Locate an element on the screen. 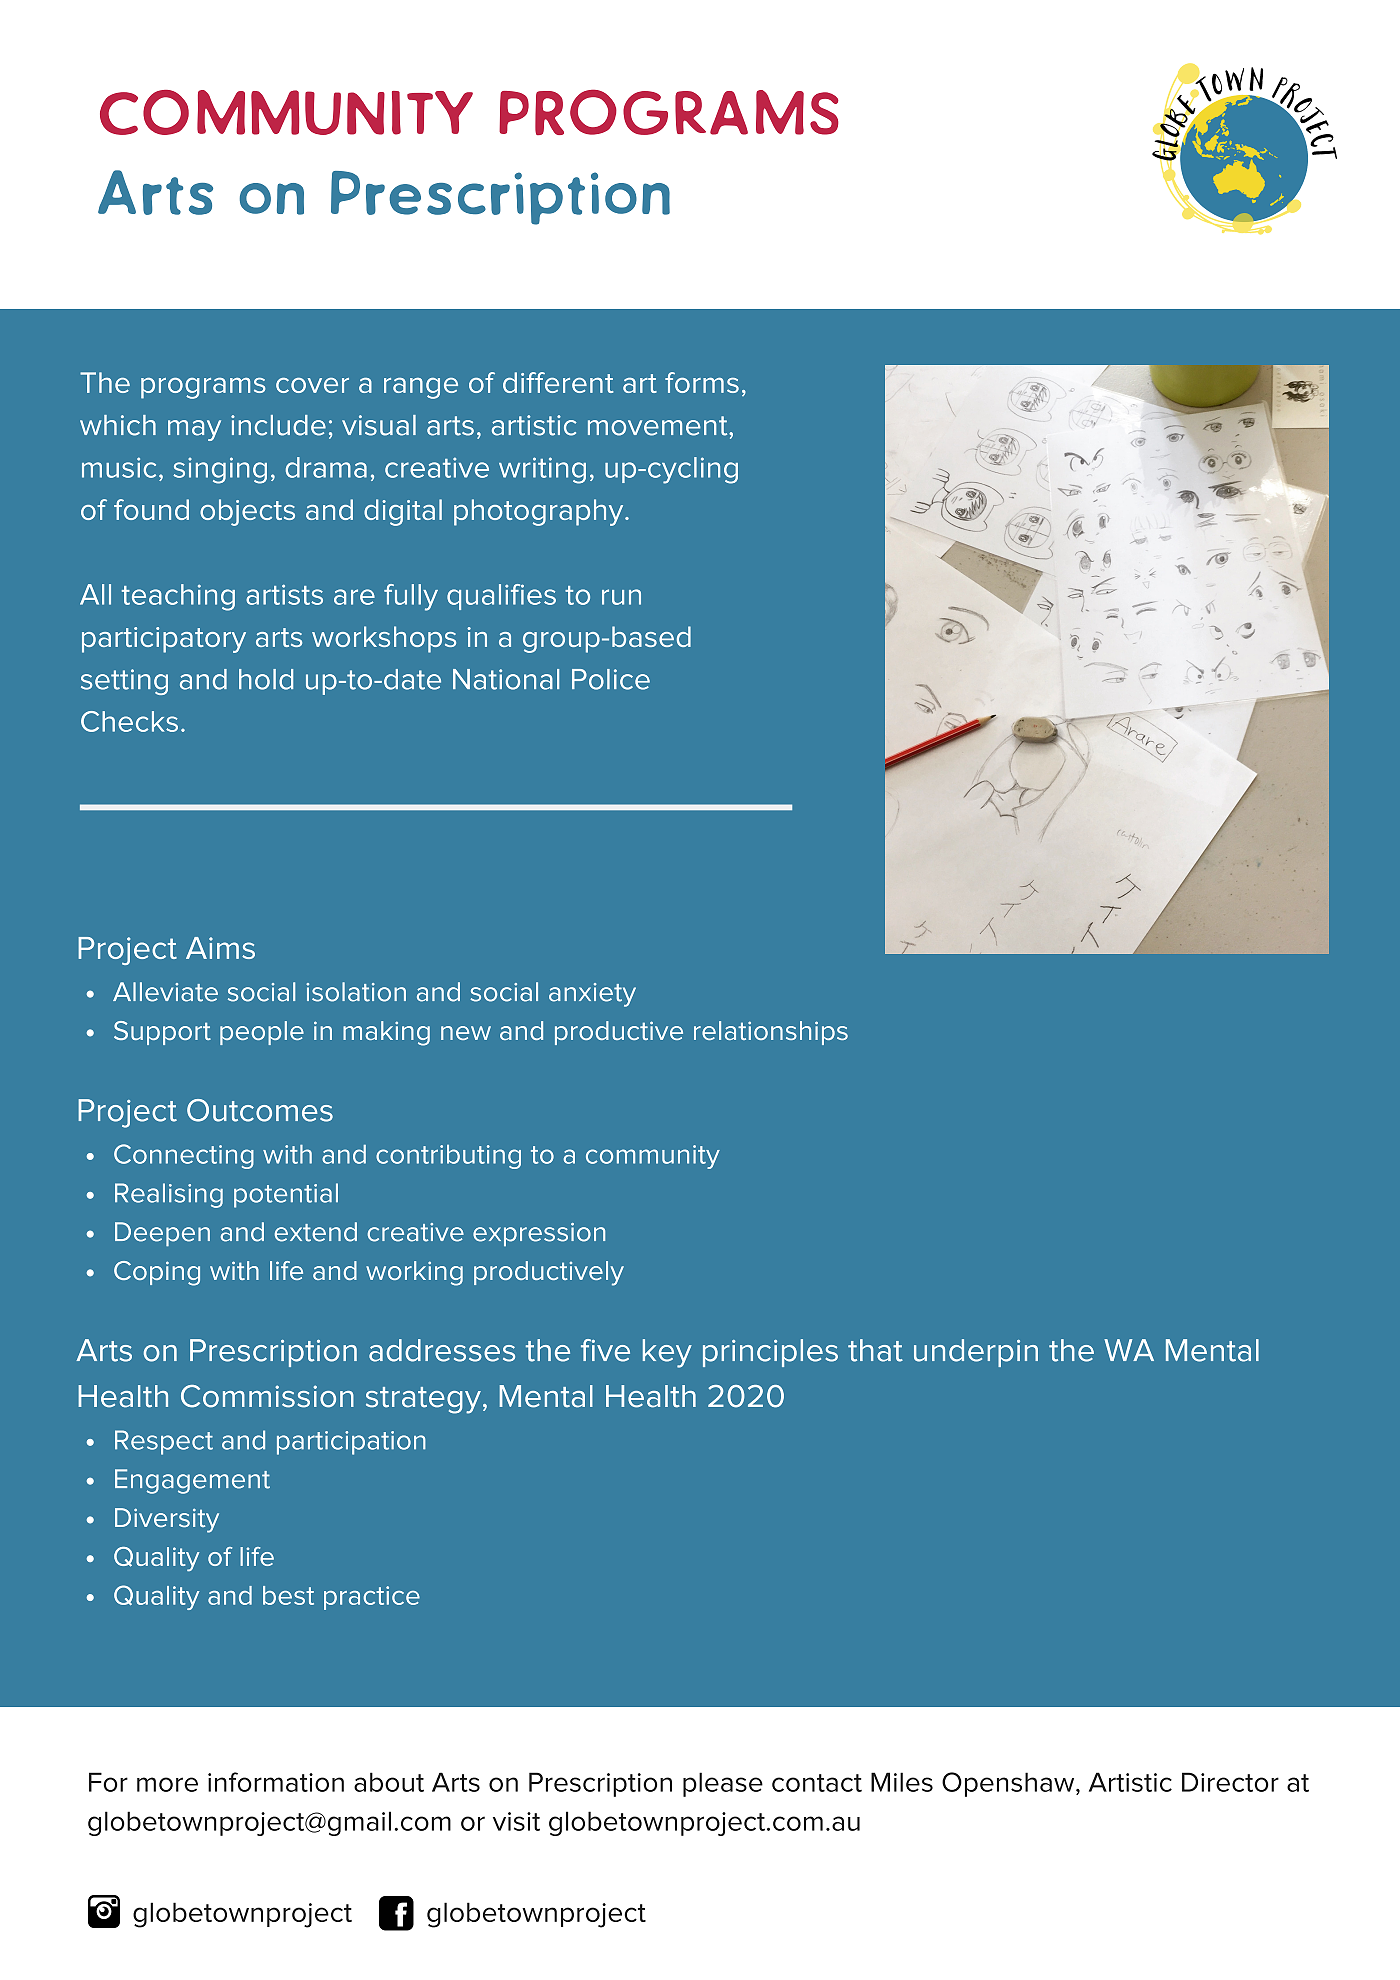 The image size is (1400, 1980). information is located at coordinates (276, 1782).
